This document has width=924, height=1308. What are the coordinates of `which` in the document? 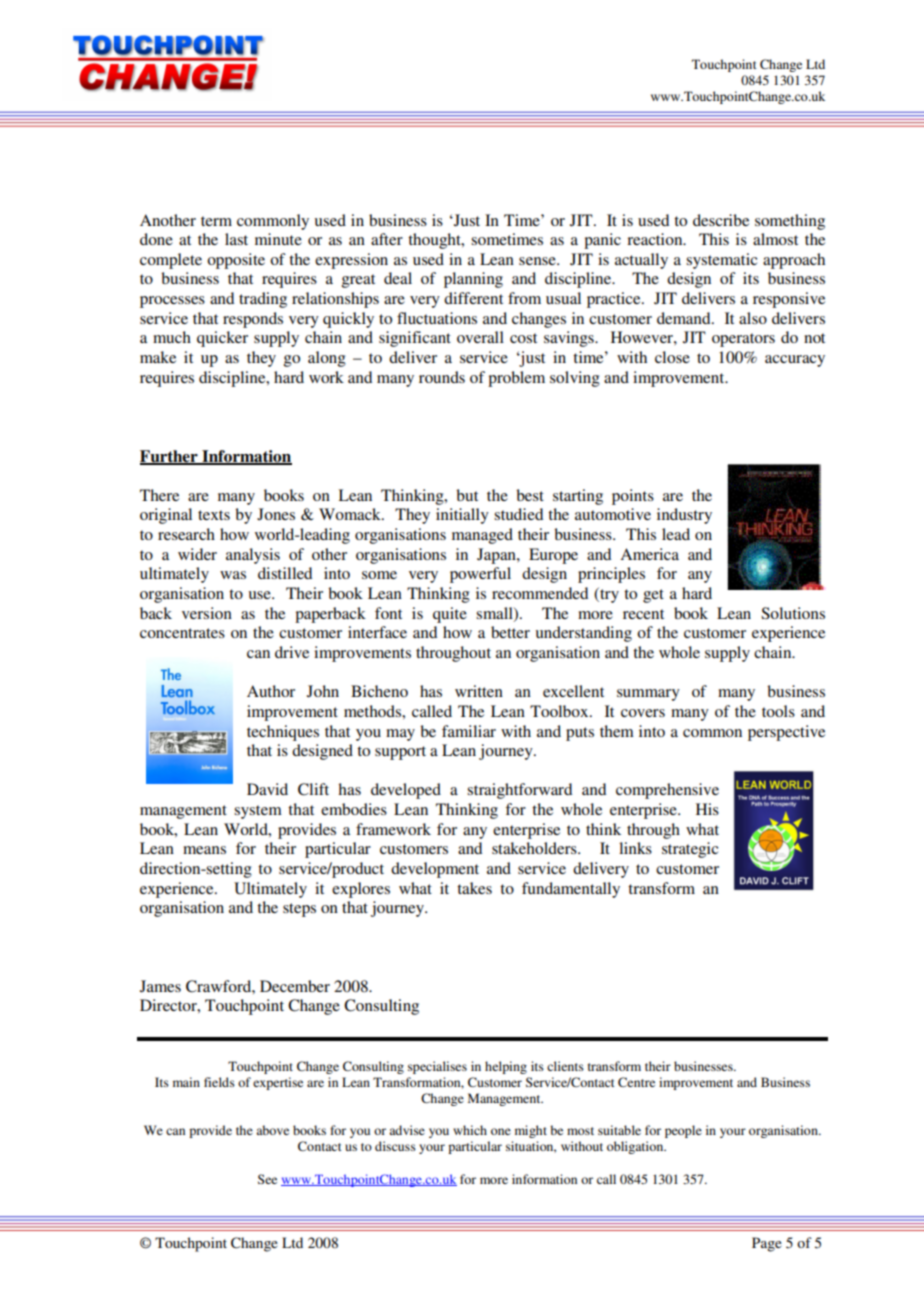 It's located at (470, 1130).
